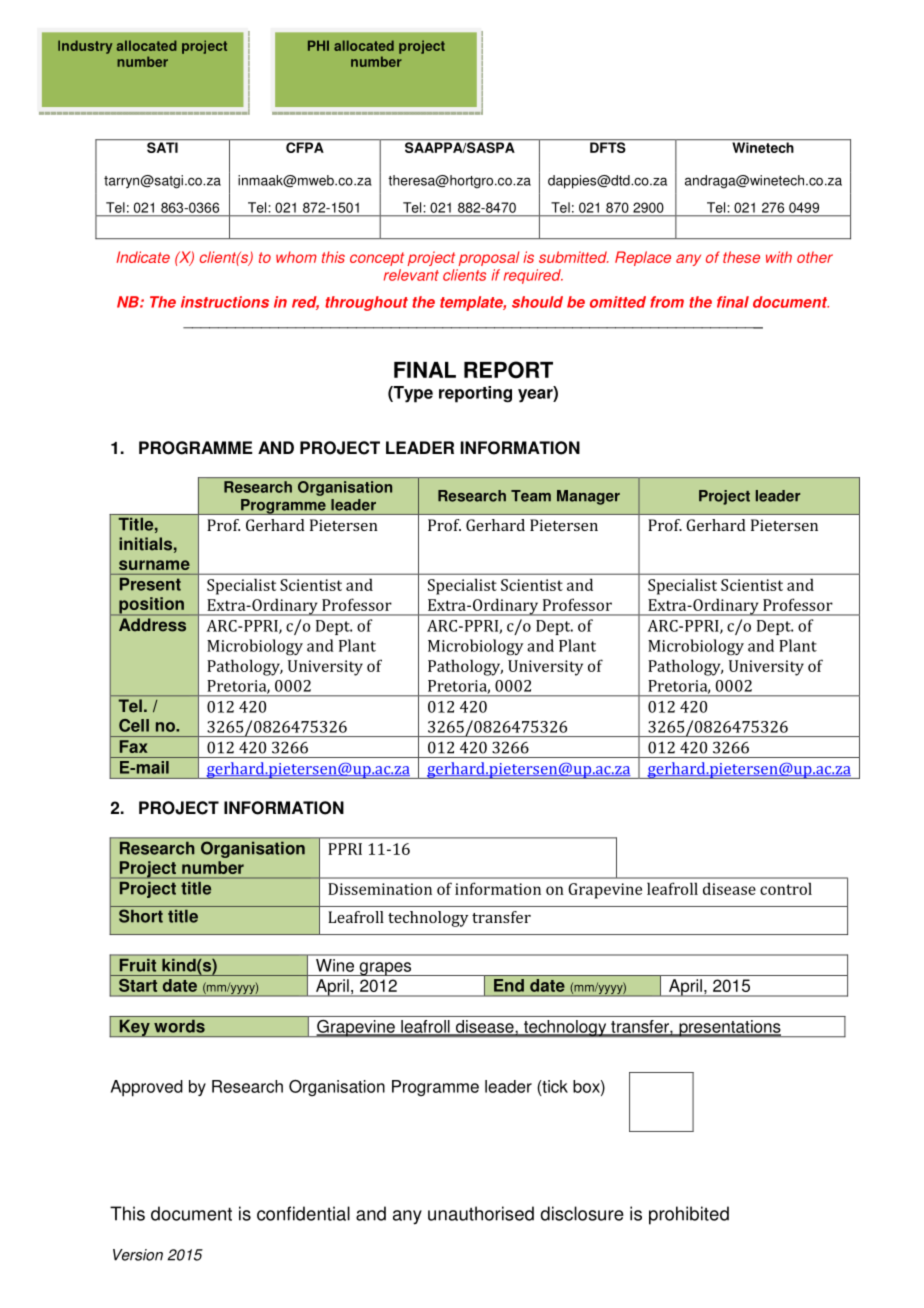 Image resolution: width=924 pixels, height=1308 pixels. I want to click on PHI, so click(318, 45).
